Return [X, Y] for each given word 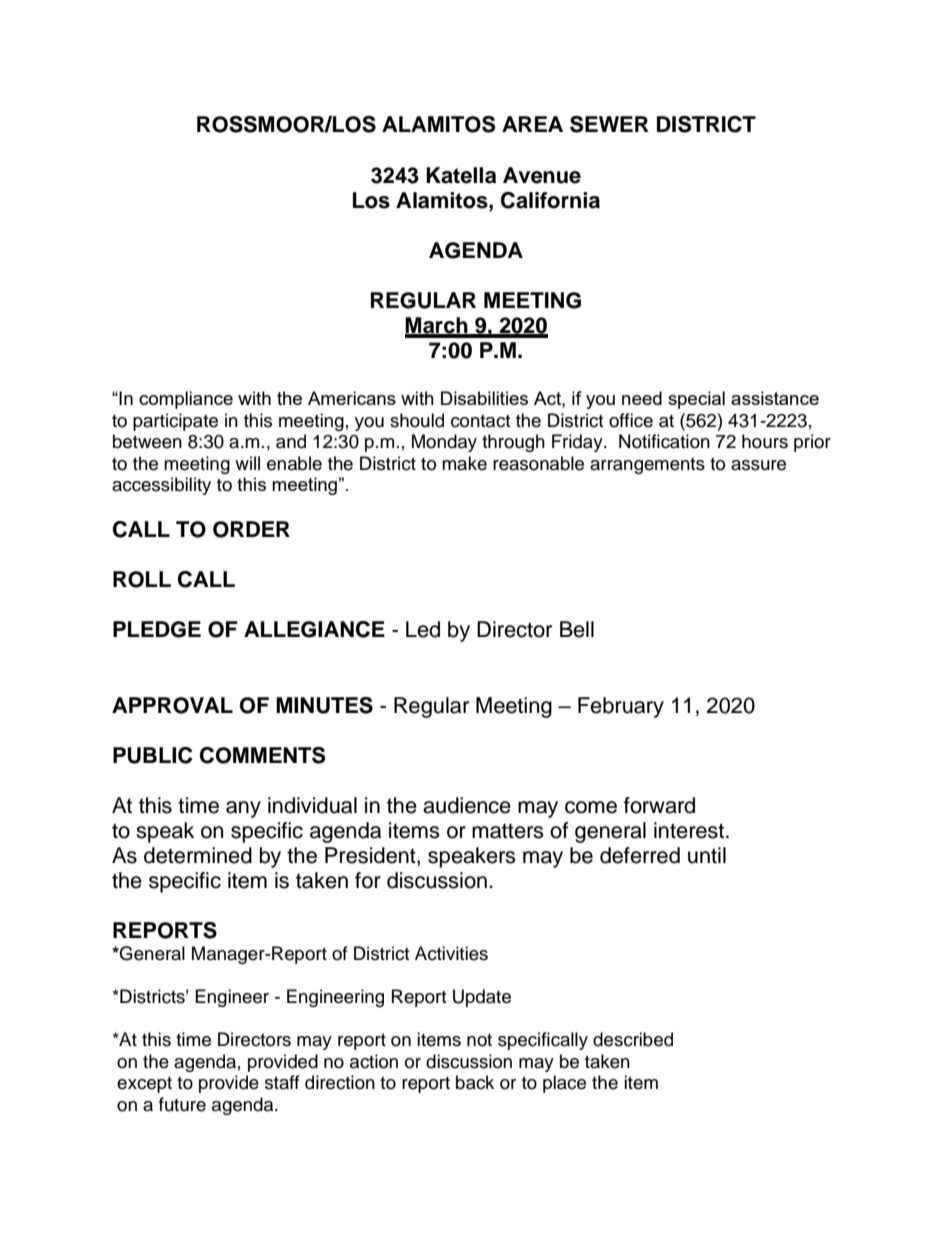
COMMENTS [262, 755]
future [182, 1104]
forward [659, 805]
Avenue [542, 175]
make [464, 463]
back [475, 1082]
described [633, 1039]
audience [467, 805]
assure [758, 465]
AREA [532, 124]
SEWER [609, 124]
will [247, 463]
